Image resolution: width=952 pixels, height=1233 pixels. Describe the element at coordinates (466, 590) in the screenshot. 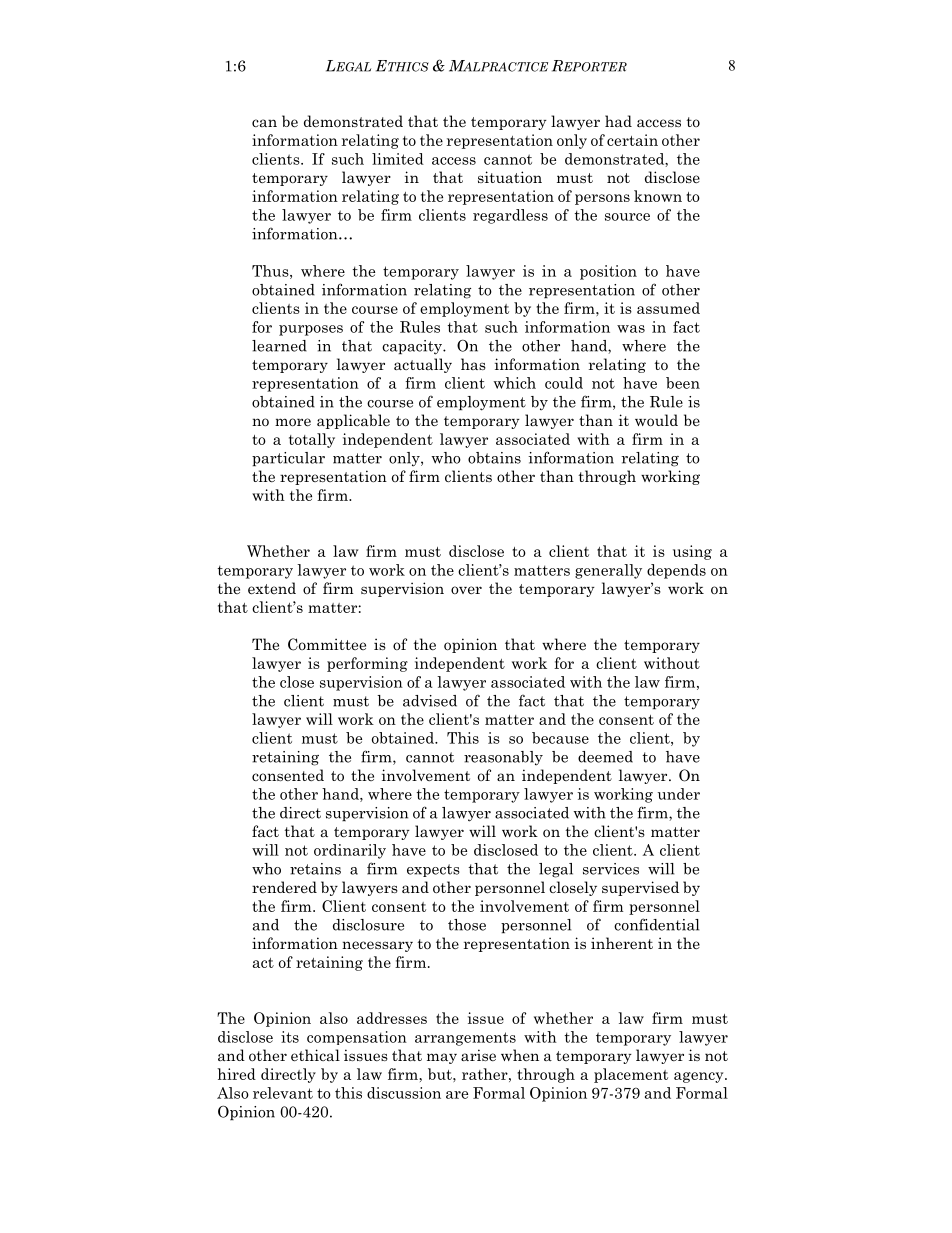

I see `over` at that location.
